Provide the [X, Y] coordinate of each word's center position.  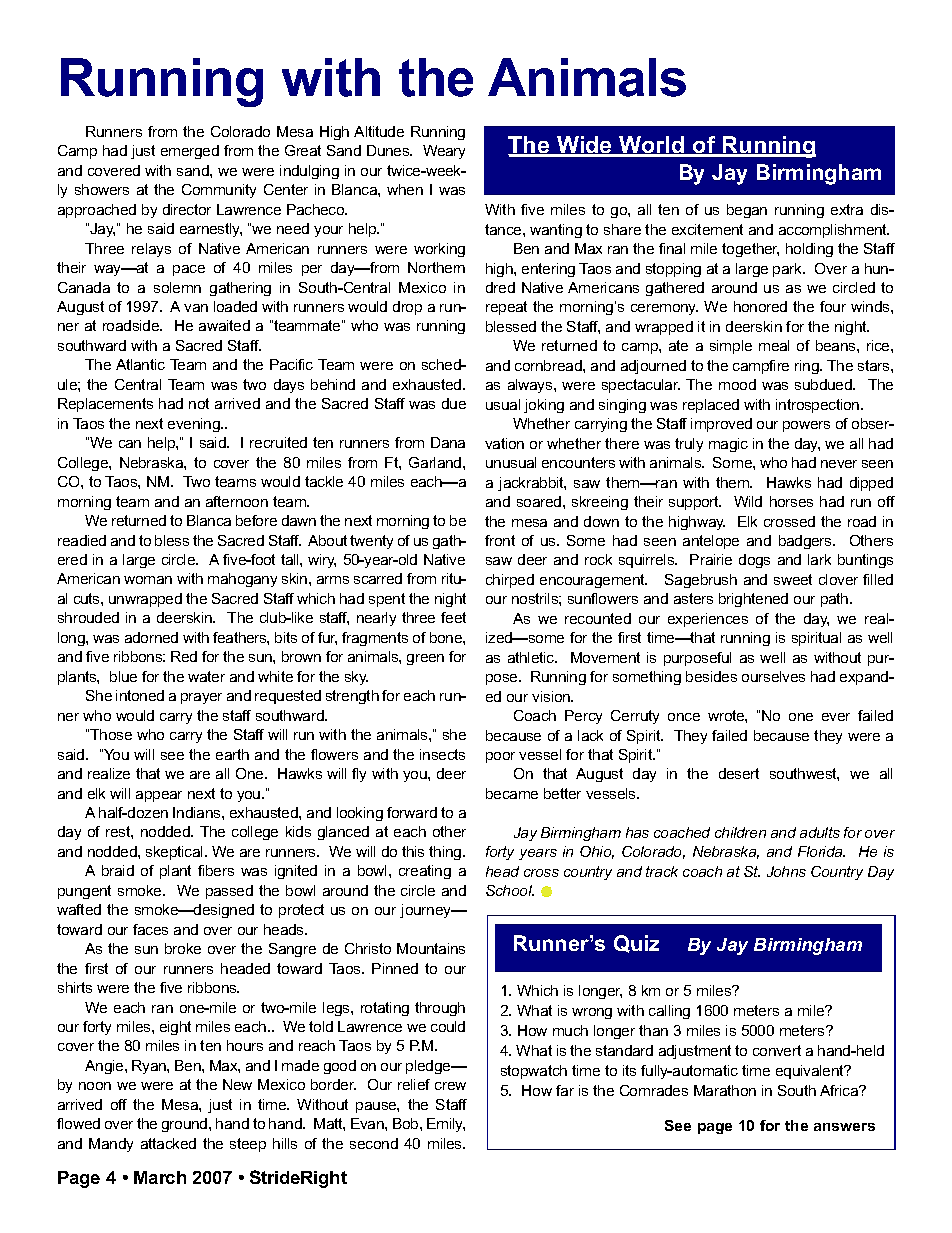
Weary [444, 152]
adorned [151, 637]
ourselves [773, 676]
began [747, 211]
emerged [190, 152]
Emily [446, 1125]
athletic [532, 657]
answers [844, 1127]
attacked [168, 1143]
